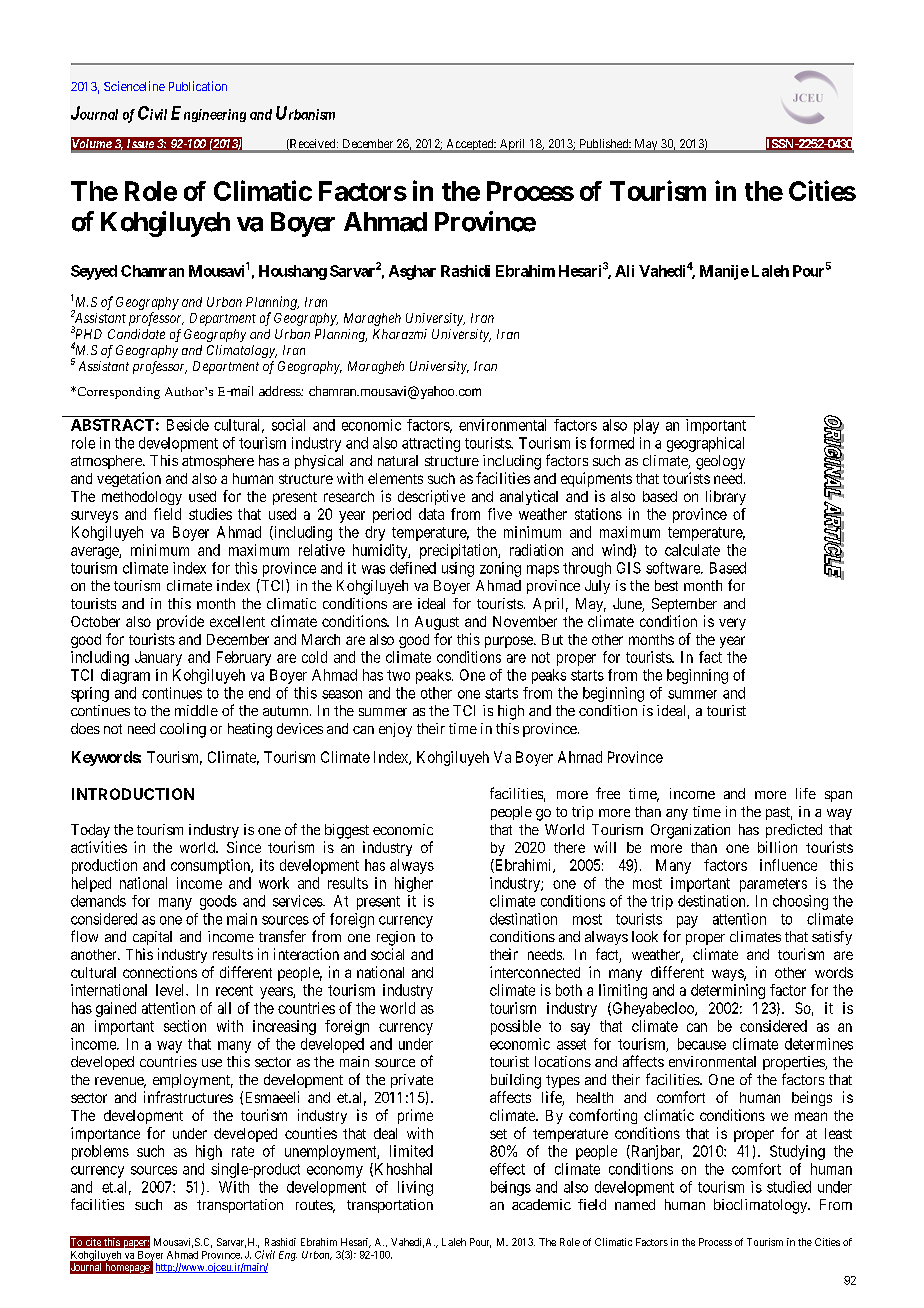 This document has width=924, height=1308. Describe the element at coordinates (720, 462) in the document. I see `geology` at that location.
